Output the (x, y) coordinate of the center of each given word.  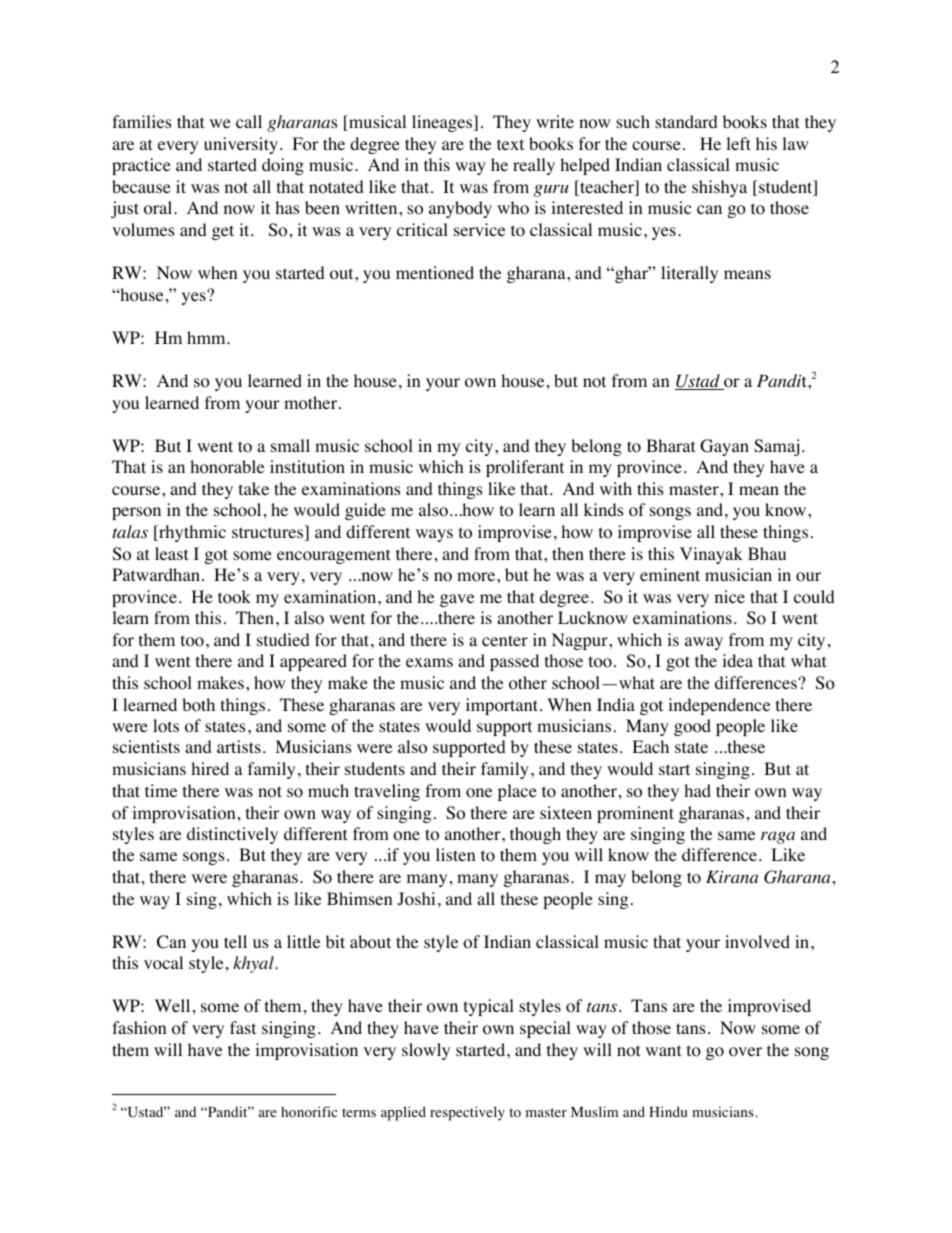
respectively (467, 1113)
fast (243, 1027)
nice (730, 596)
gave (457, 600)
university (241, 145)
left (738, 143)
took (234, 597)
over (745, 1052)
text (510, 144)
